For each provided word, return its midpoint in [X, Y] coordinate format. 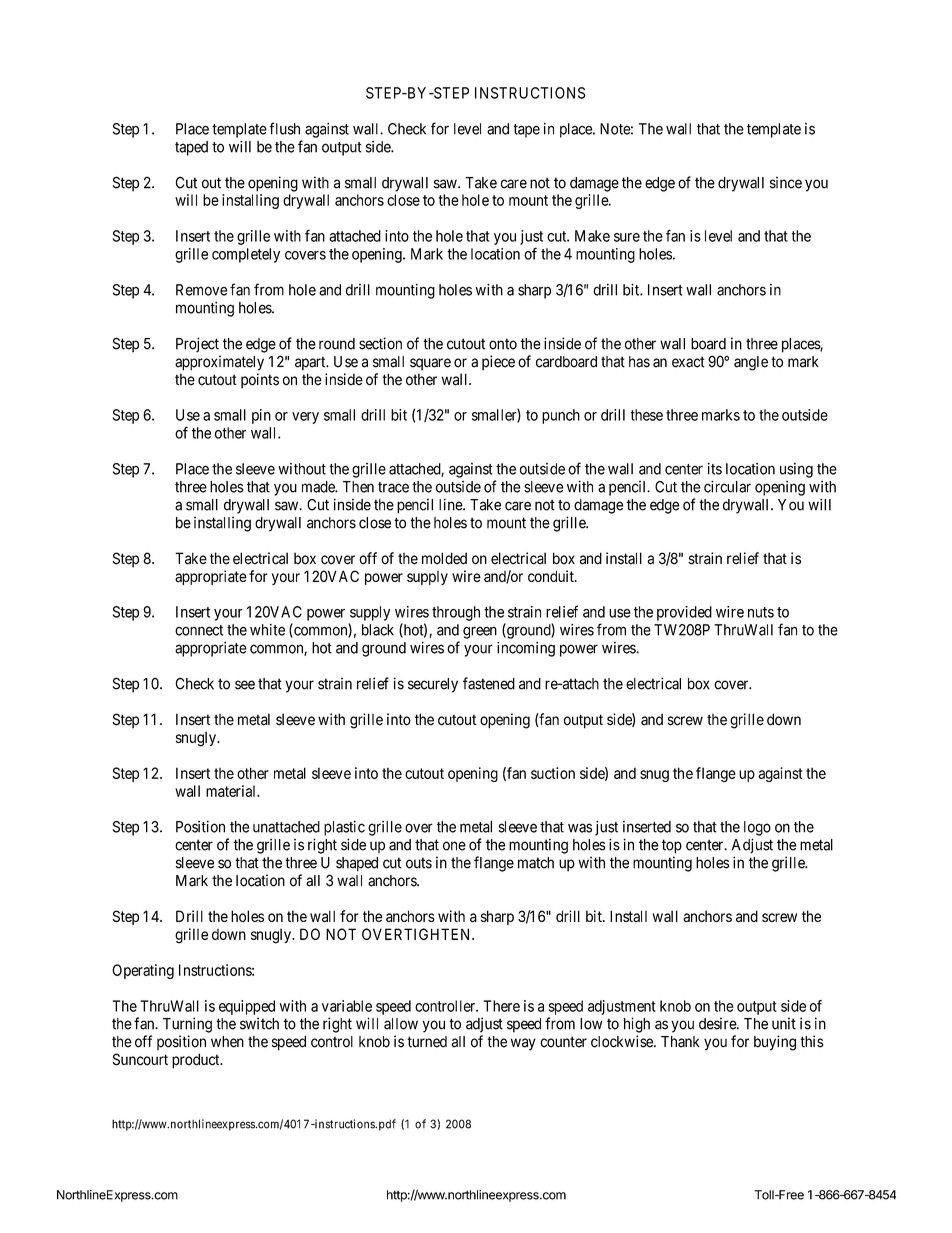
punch [561, 416]
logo [757, 828]
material [232, 791]
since [786, 182]
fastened [489, 683]
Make [592, 236]
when [227, 1042]
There [501, 1006]
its [715, 469]
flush [284, 128]
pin [261, 416]
